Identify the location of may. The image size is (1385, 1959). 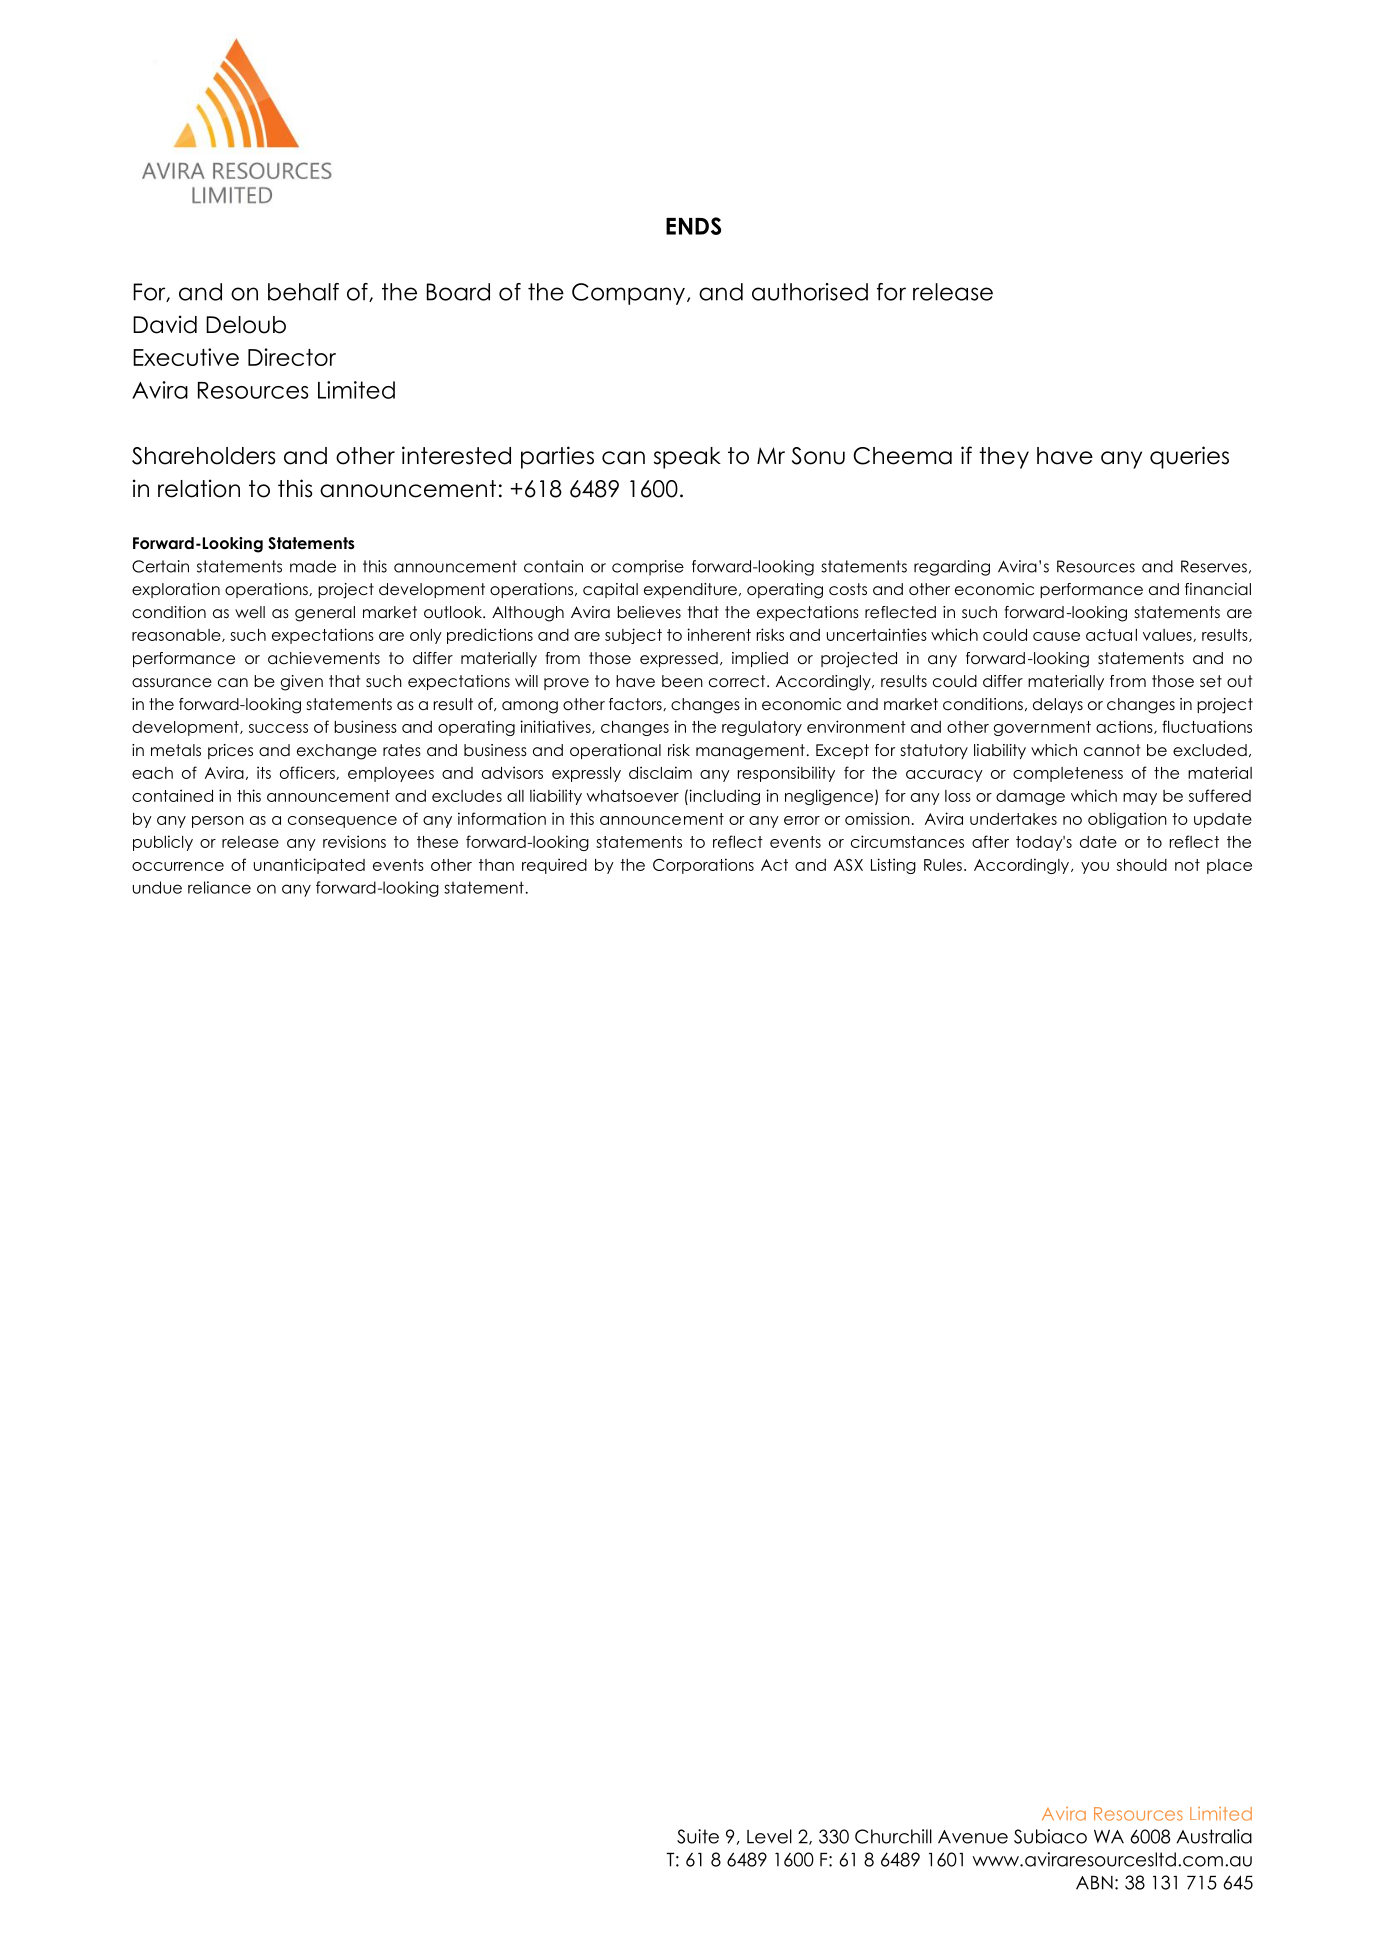
(1140, 799).
